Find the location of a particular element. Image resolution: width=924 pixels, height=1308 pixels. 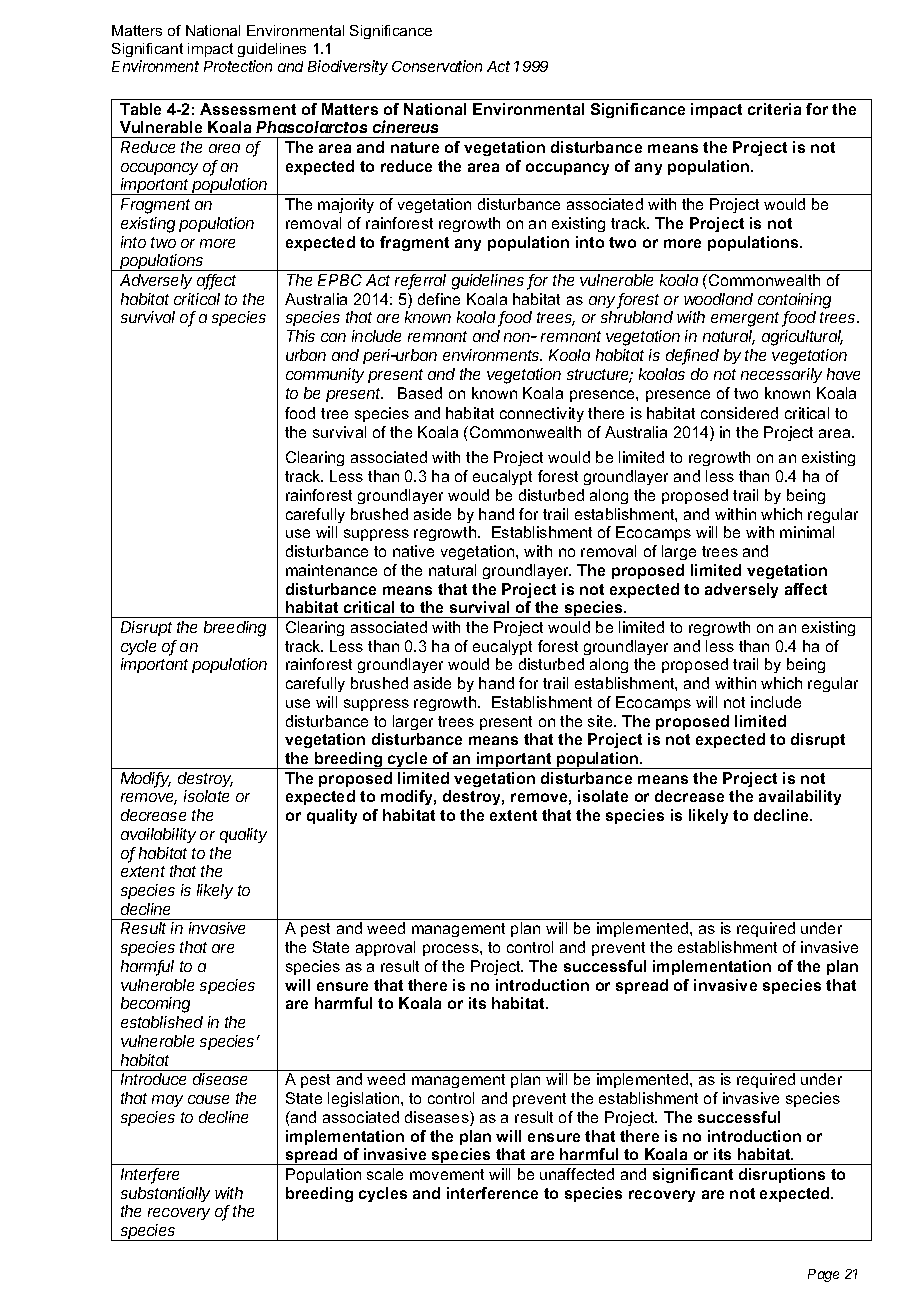

Page is located at coordinates (823, 1275).
